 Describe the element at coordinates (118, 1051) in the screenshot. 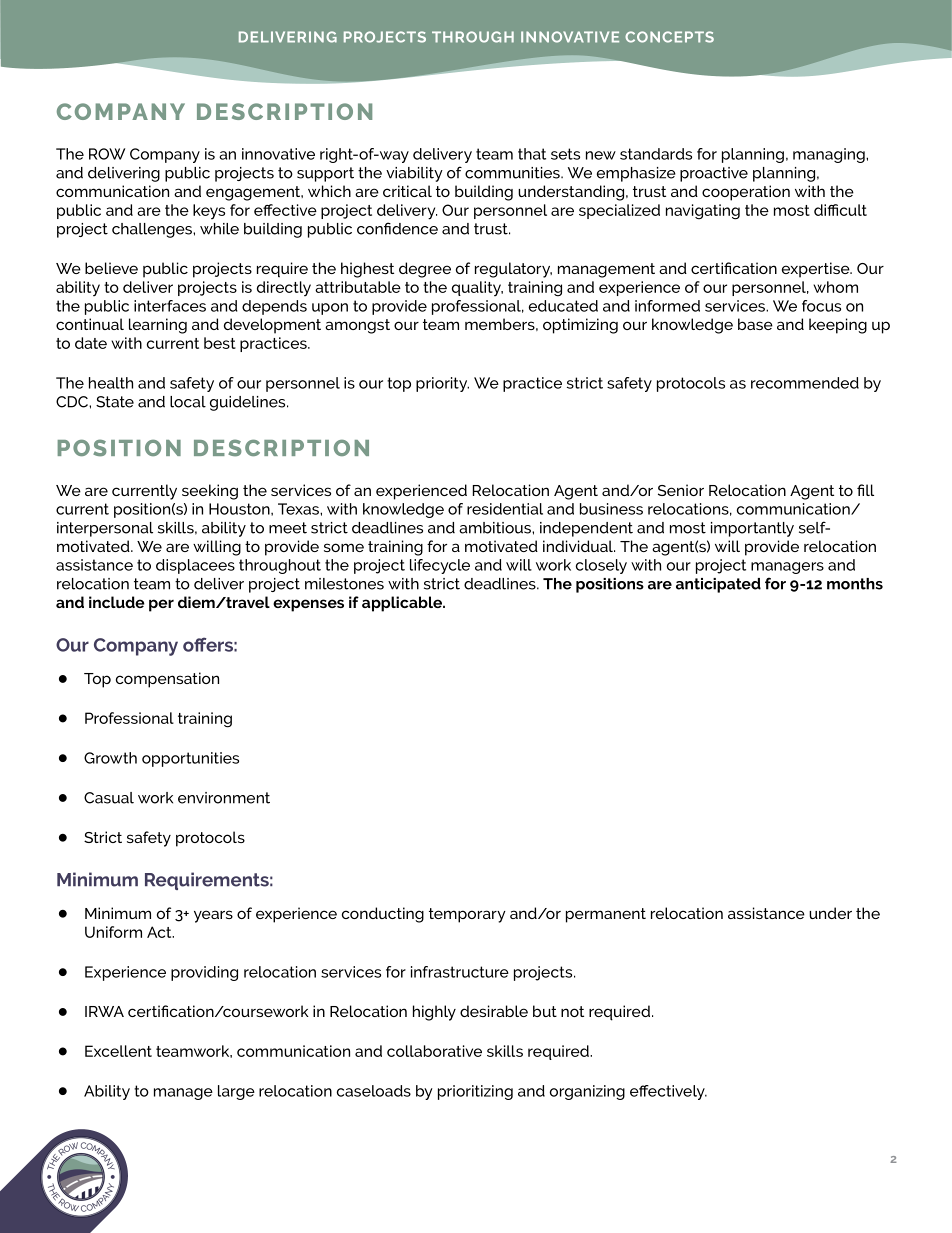

I see `Excellent` at that location.
